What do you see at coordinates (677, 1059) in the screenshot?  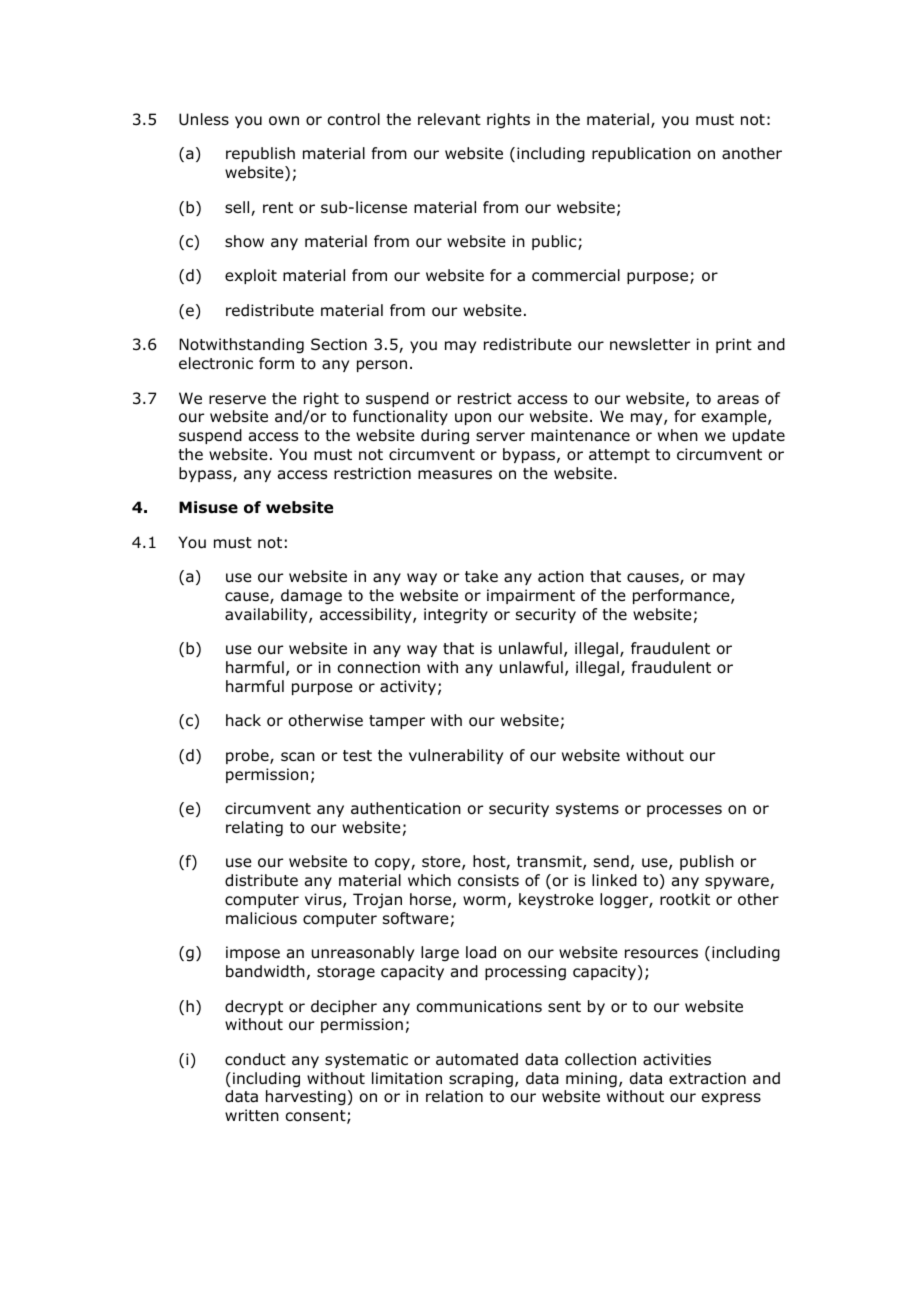 I see `activities` at bounding box center [677, 1059].
